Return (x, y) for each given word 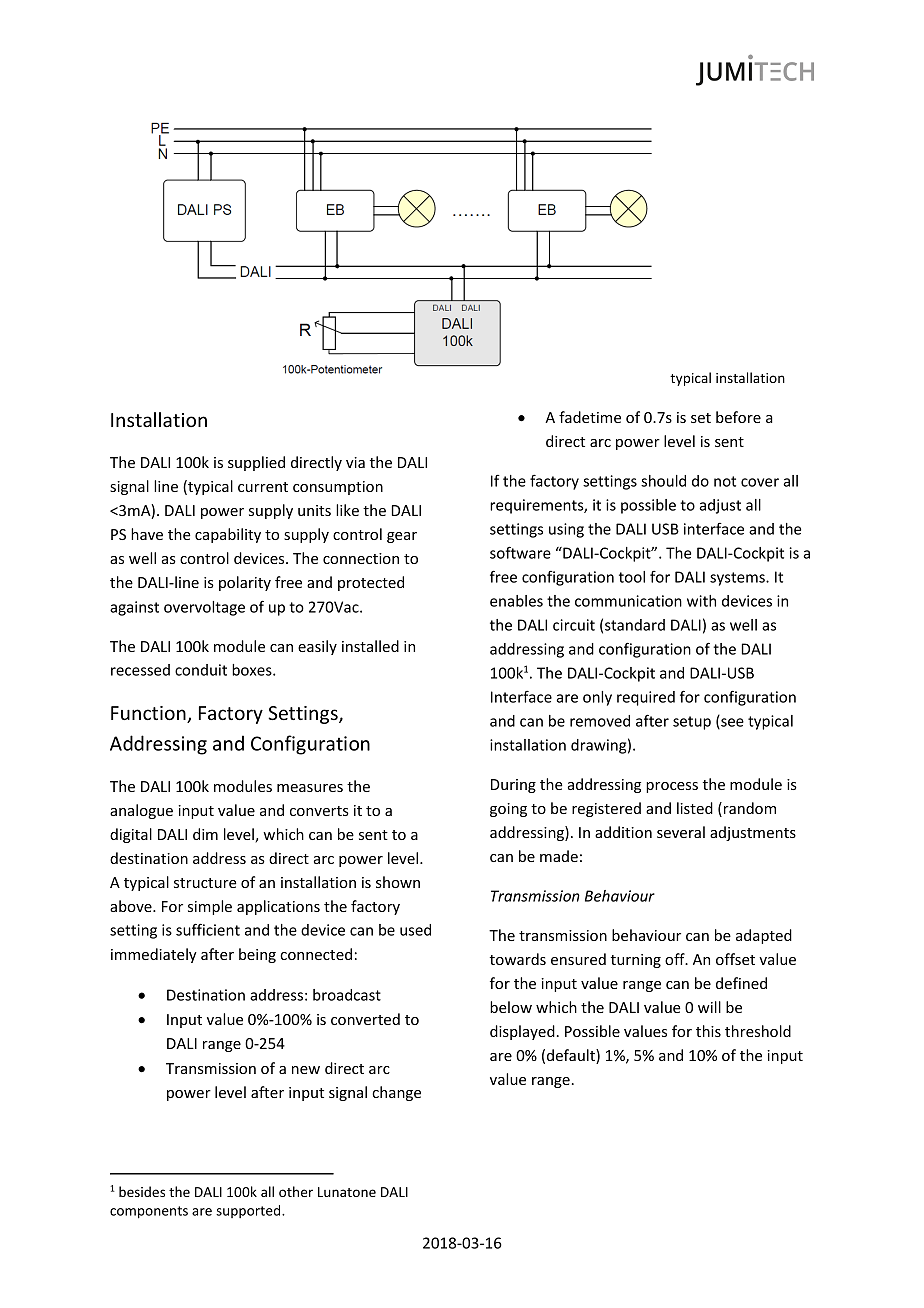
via (355, 462)
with (701, 601)
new (306, 1070)
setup (692, 723)
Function (149, 714)
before (738, 417)
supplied (256, 463)
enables (516, 601)
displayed (522, 1032)
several (681, 832)
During (513, 786)
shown (398, 882)
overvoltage (204, 608)
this (708, 1031)
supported (249, 1211)
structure (205, 883)
